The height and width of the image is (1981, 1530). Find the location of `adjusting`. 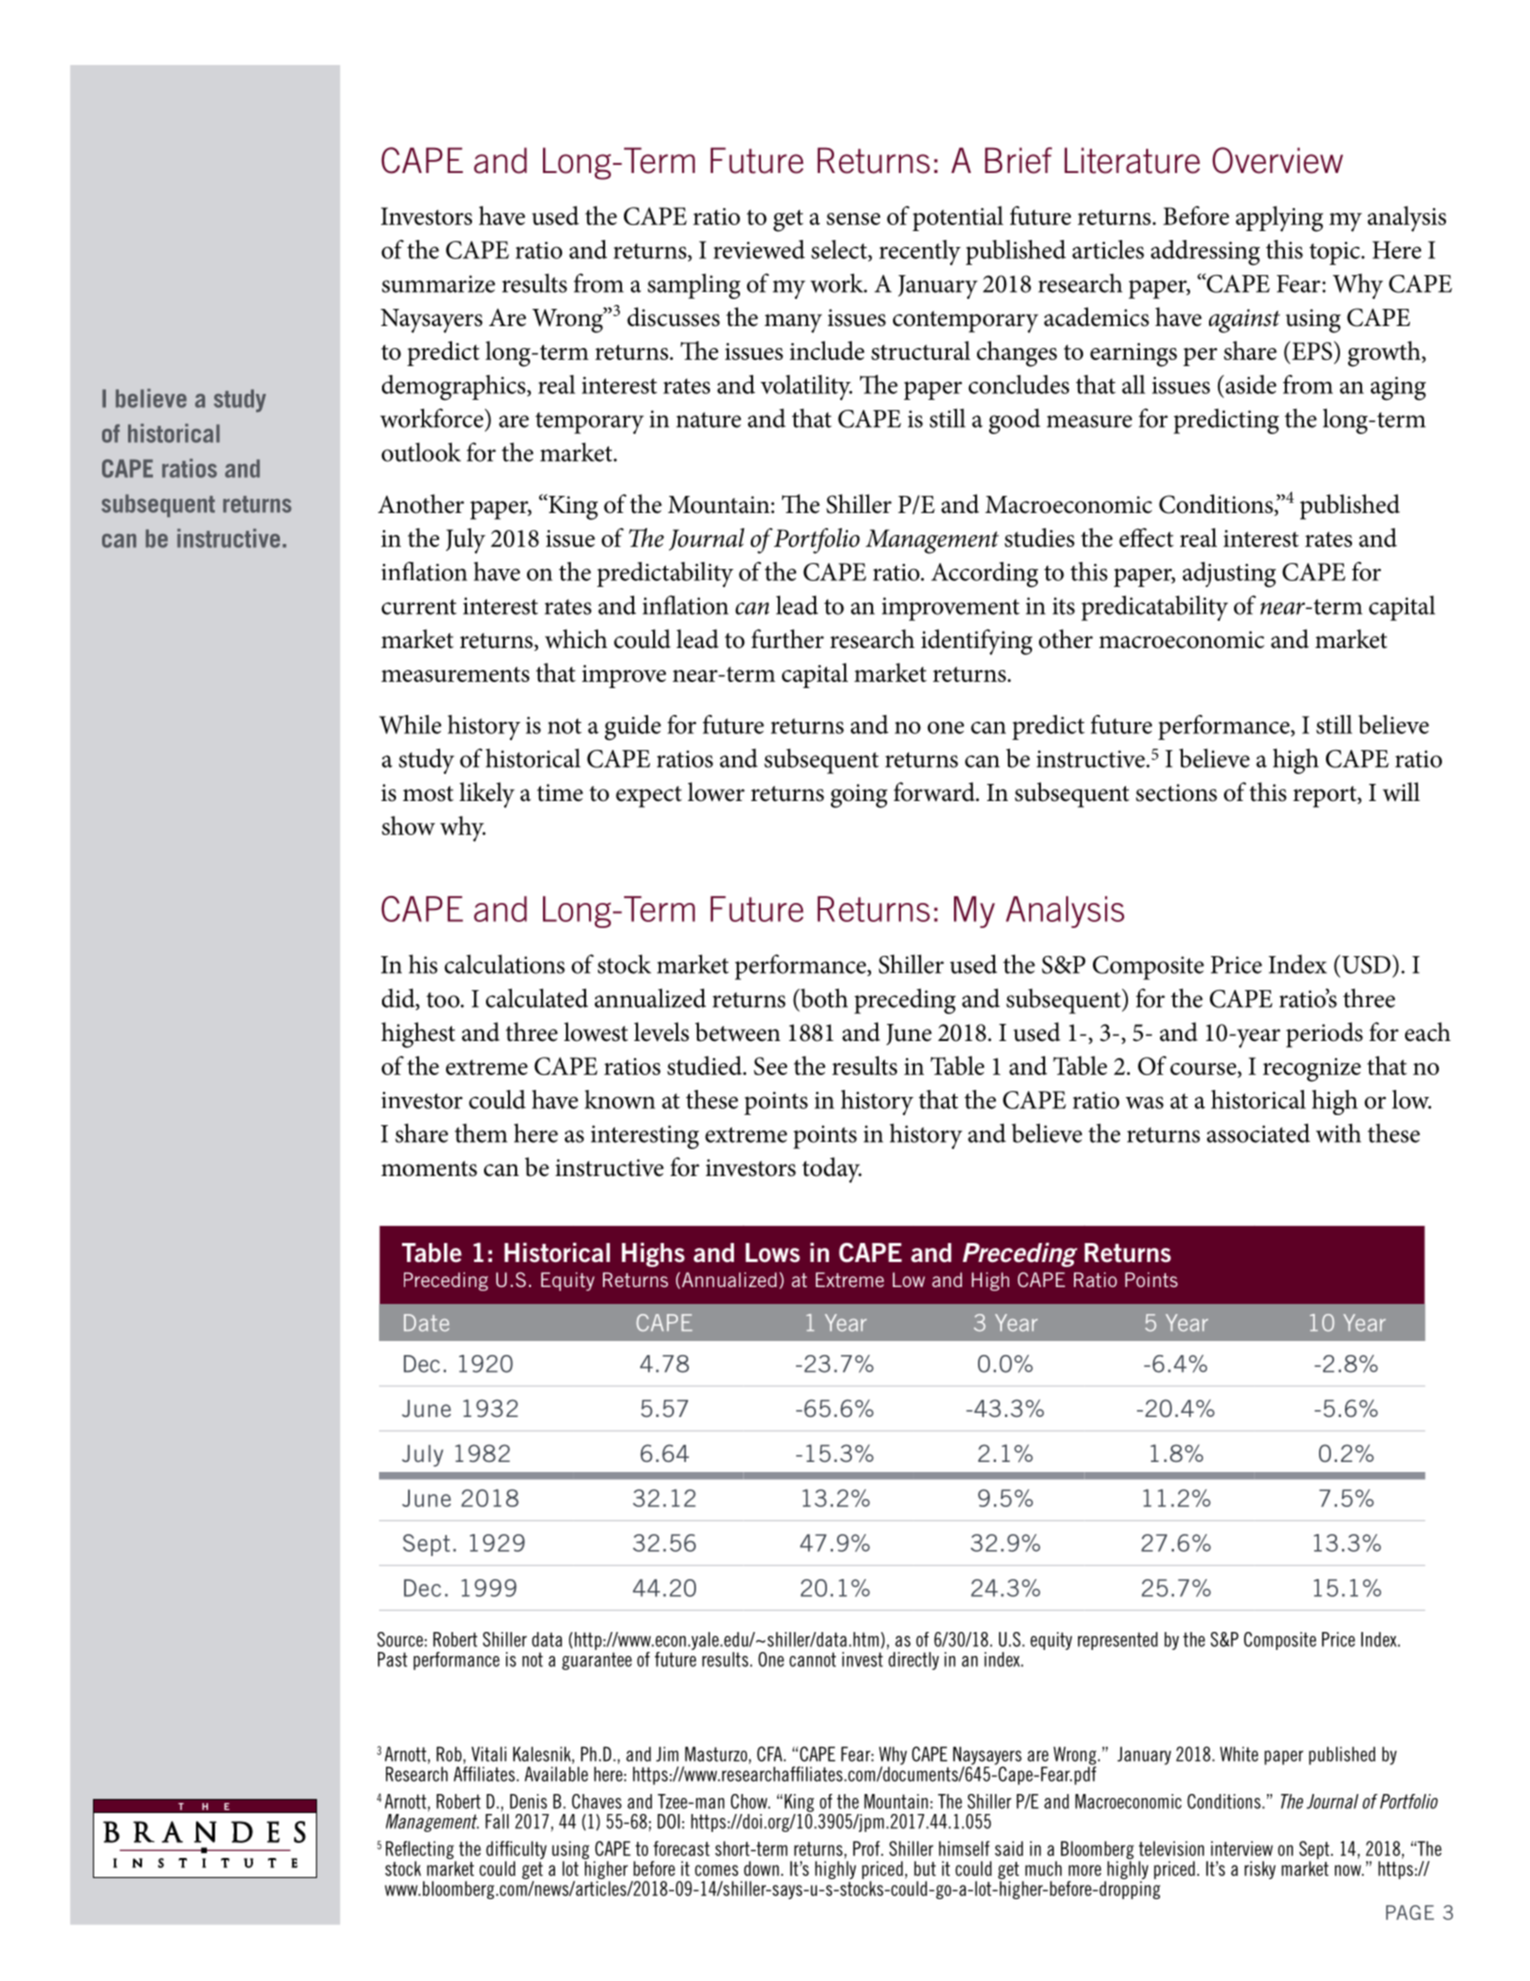

adjusting is located at coordinates (1229, 574).
